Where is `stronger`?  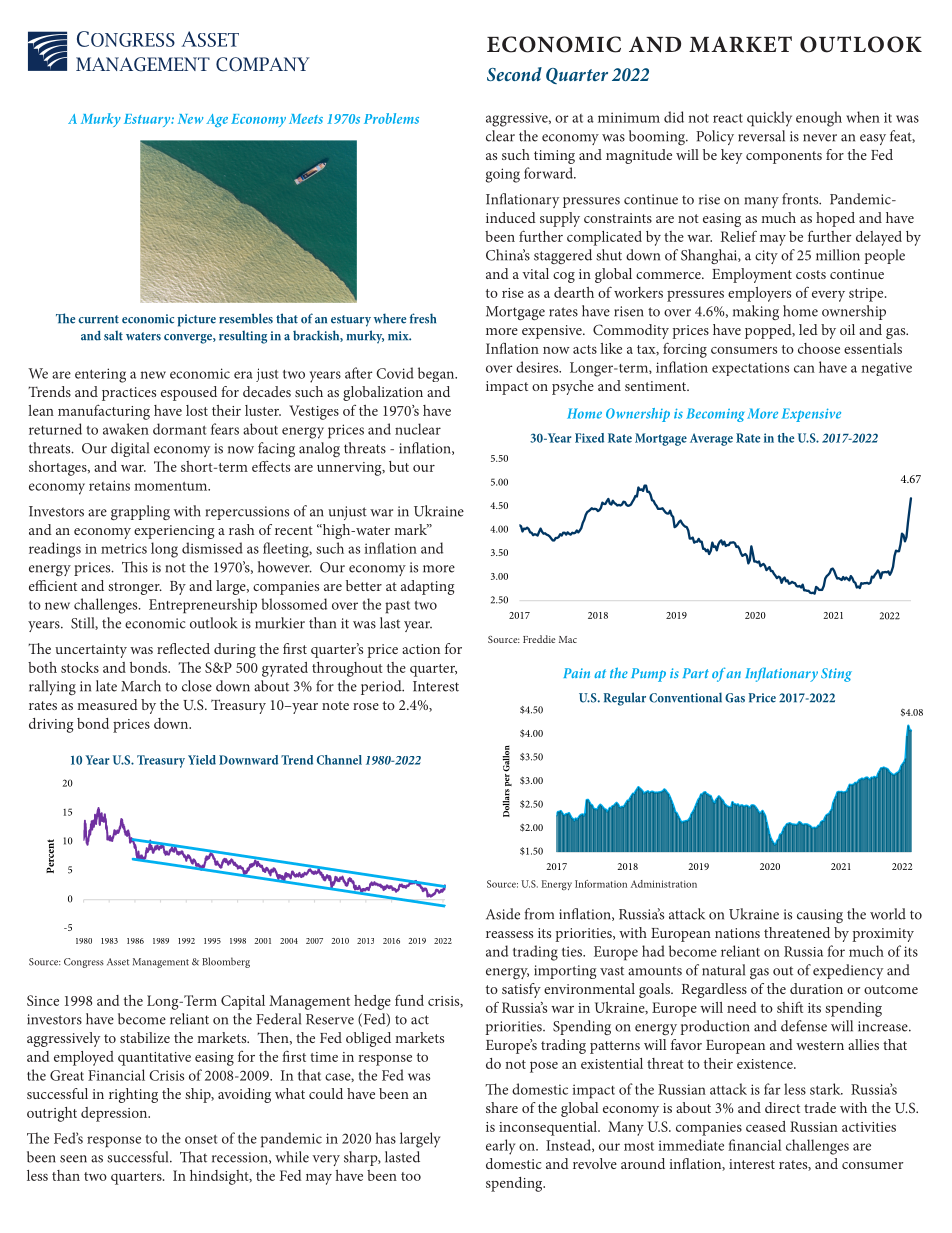
stronger is located at coordinates (135, 588).
